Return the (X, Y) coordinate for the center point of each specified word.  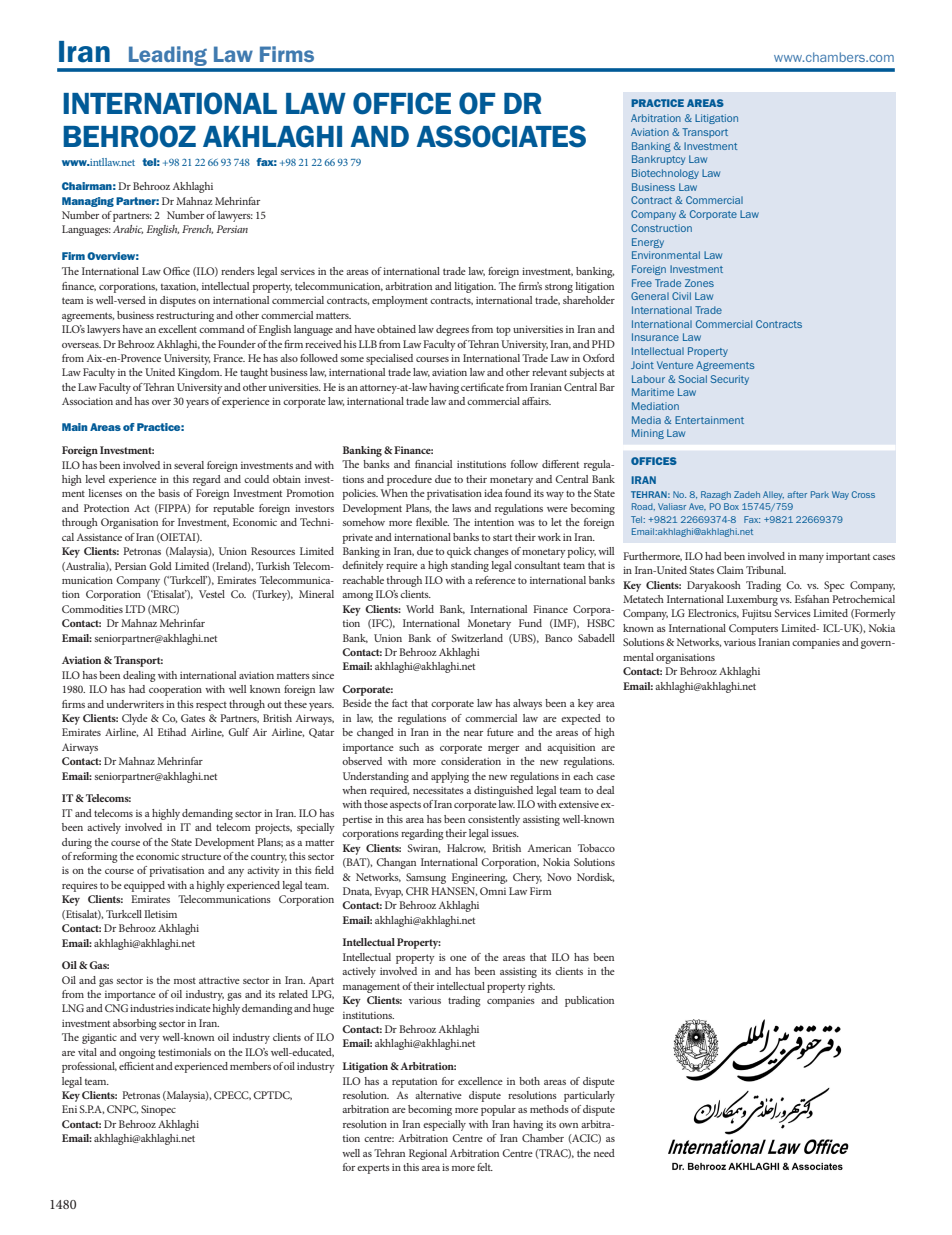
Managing (88, 202)
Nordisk (595, 877)
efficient (136, 1066)
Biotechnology (665, 174)
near (473, 733)
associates (501, 136)
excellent (177, 329)
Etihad (172, 732)
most (185, 981)
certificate (482, 387)
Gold (160, 566)
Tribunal (766, 570)
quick (459, 552)
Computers (753, 629)
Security (729, 380)
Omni (493, 891)
